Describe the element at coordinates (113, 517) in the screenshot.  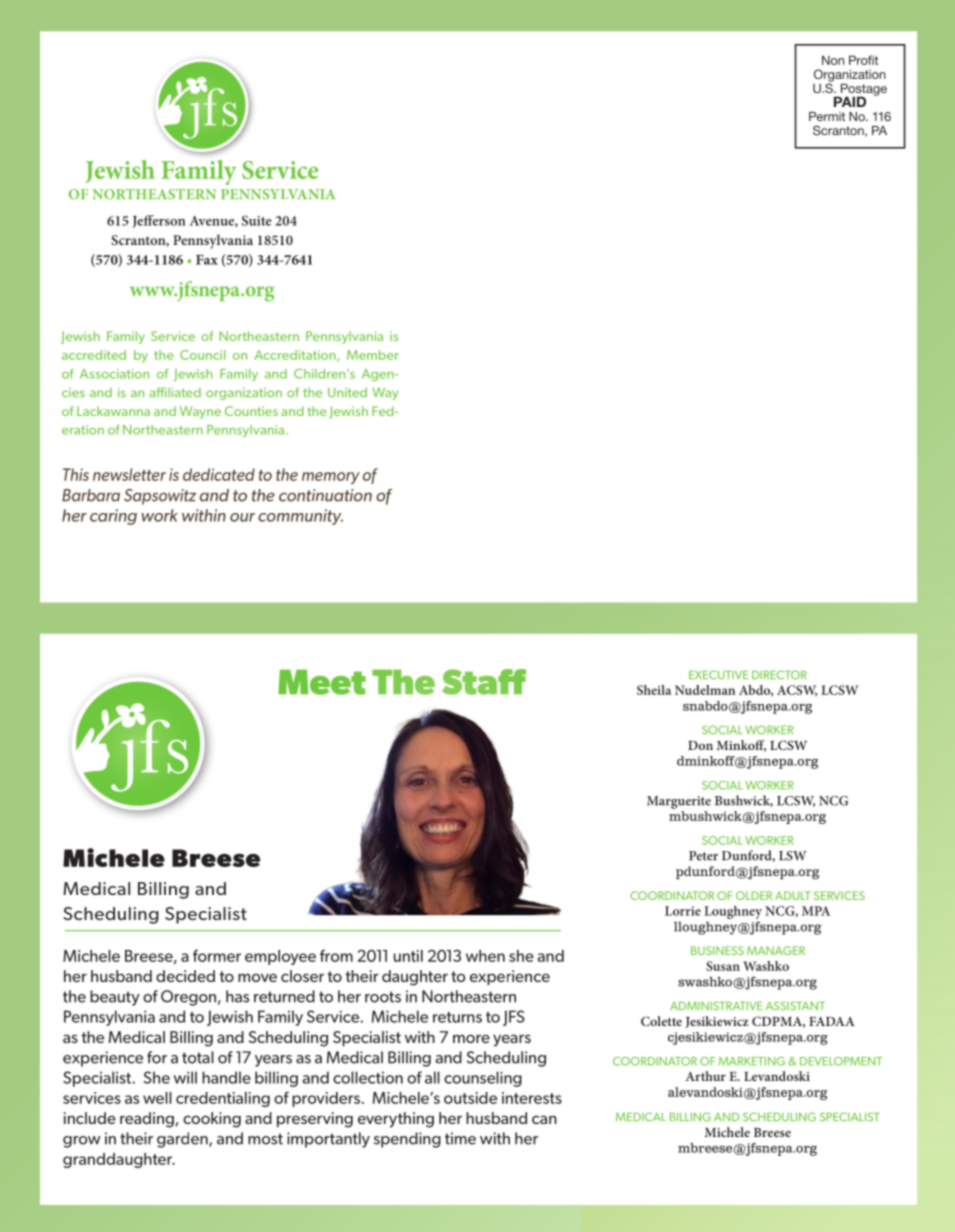
I see `caring` at that location.
